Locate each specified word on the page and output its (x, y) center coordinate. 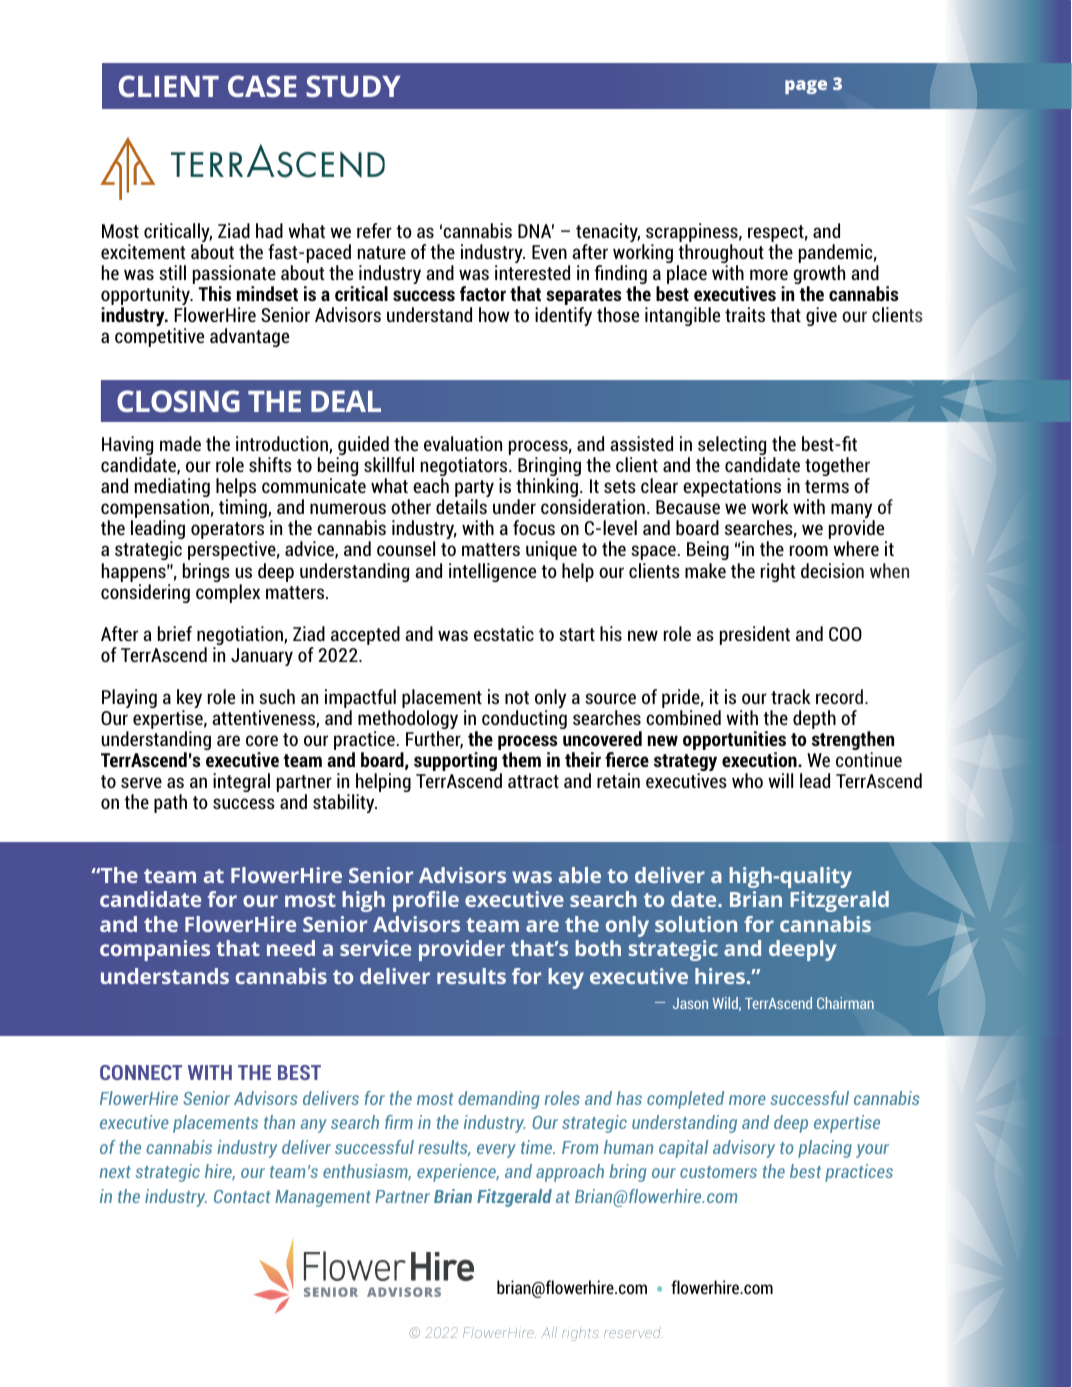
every (496, 1151)
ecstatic (504, 633)
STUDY (353, 86)
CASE (262, 86)
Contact (242, 1196)
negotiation (241, 637)
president (755, 635)
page (806, 87)
